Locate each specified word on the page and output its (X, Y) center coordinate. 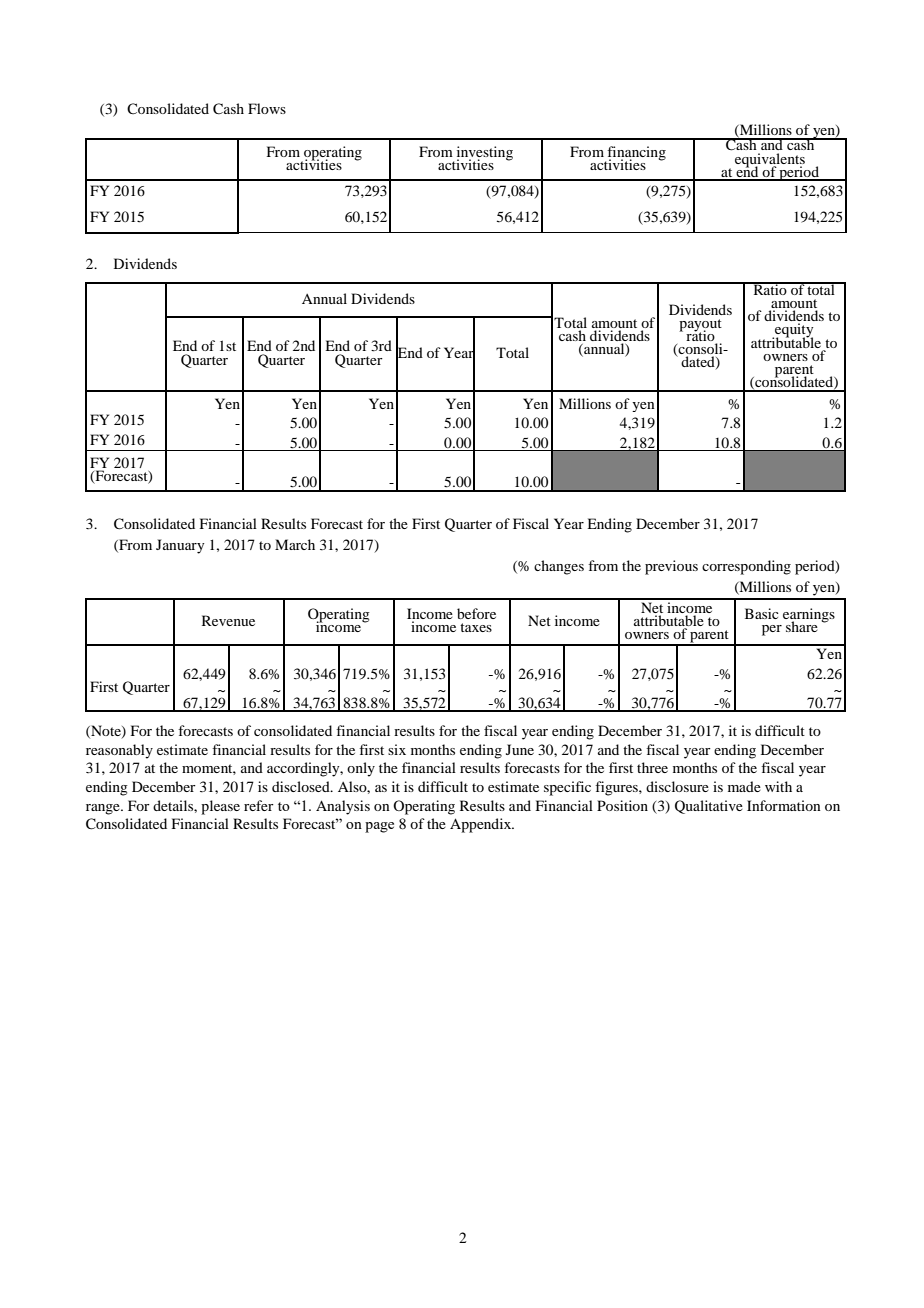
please (220, 807)
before (476, 613)
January (180, 546)
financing (635, 154)
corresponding (746, 567)
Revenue (228, 620)
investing (485, 154)
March (295, 544)
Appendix (482, 825)
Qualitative (709, 807)
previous (671, 567)
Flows (267, 108)
